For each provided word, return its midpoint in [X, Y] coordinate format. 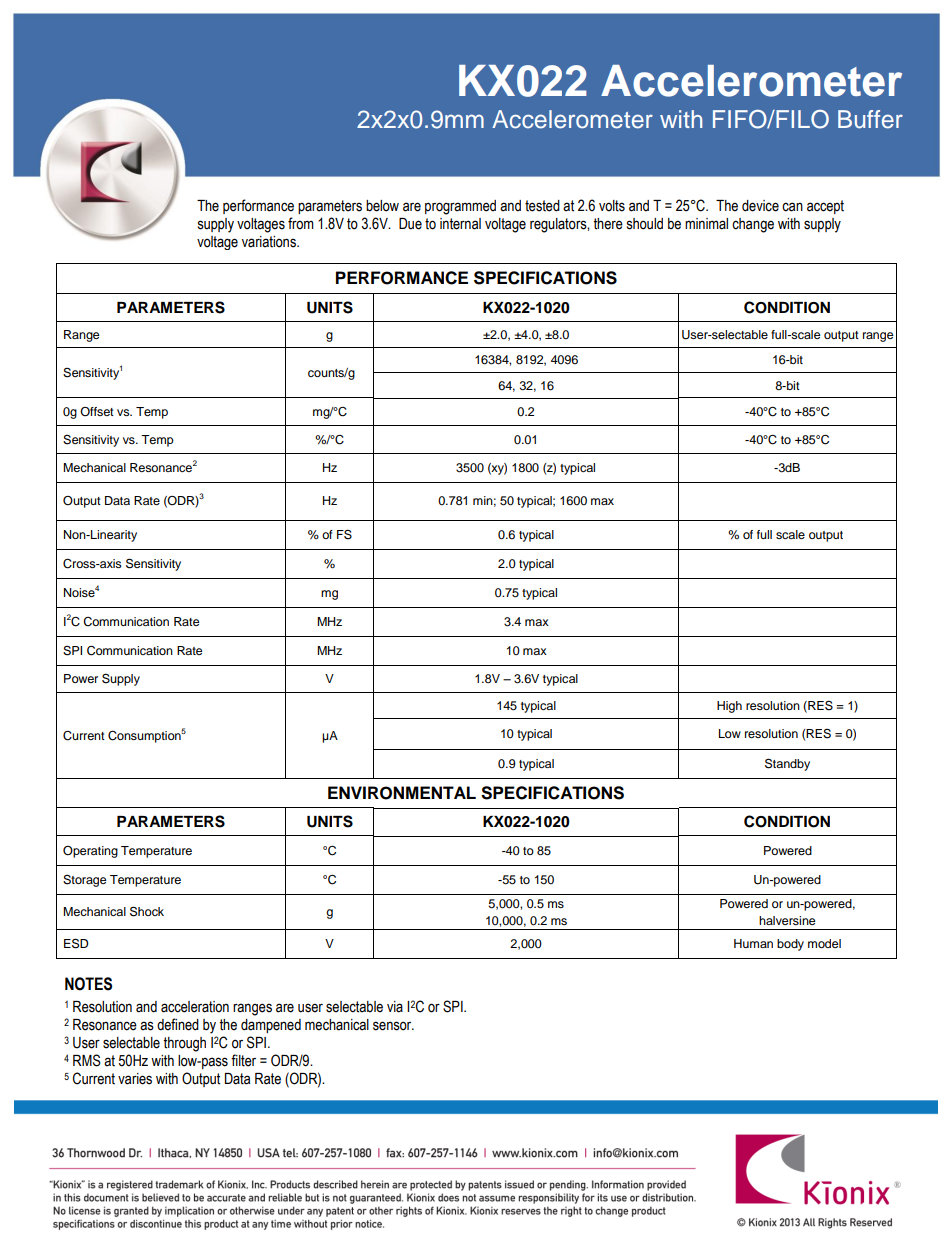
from [301, 223]
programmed [460, 207]
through [184, 1044]
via [395, 1007]
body [790, 945]
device [760, 206]
